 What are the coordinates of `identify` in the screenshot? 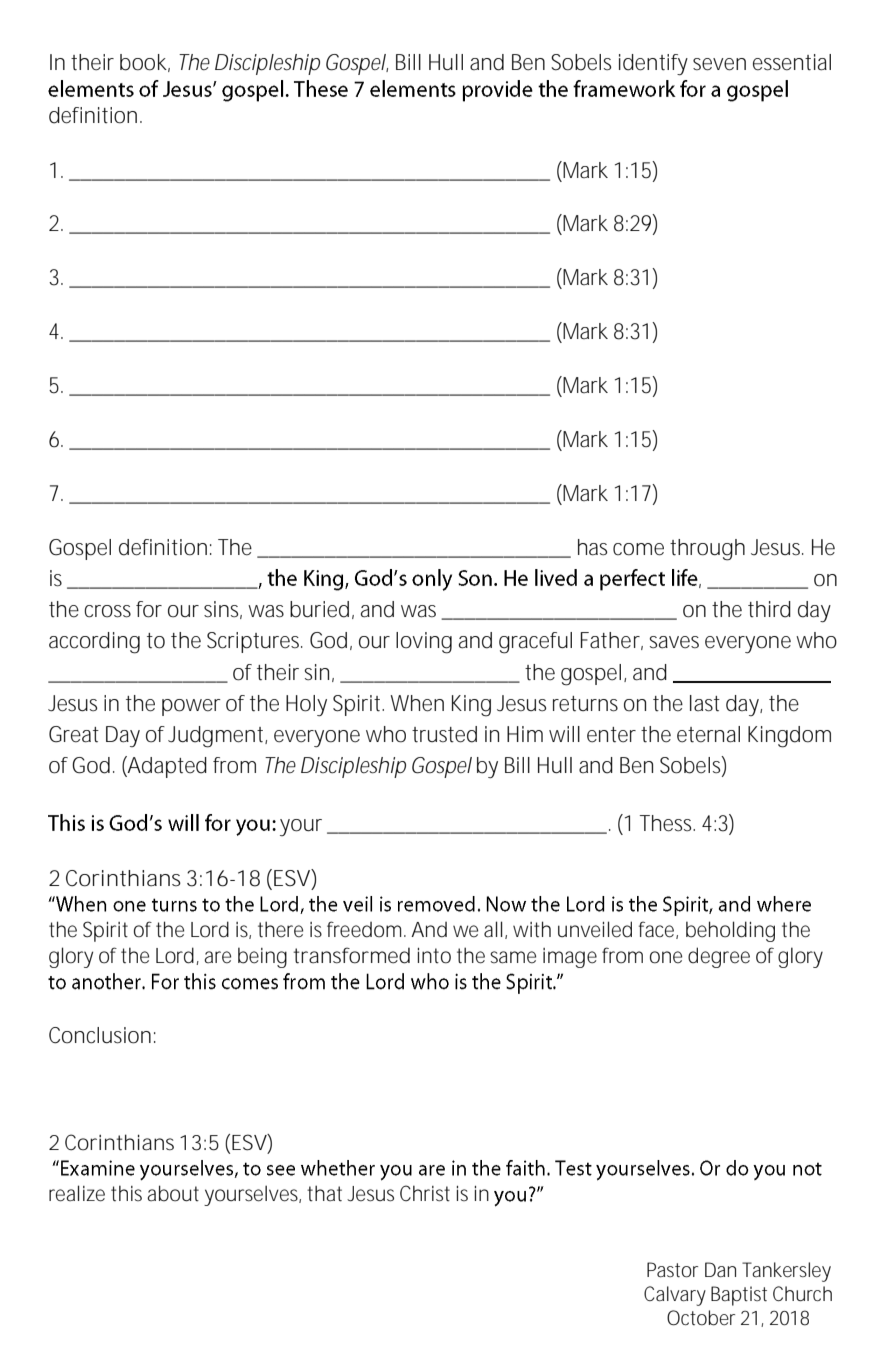 It's located at (653, 65).
